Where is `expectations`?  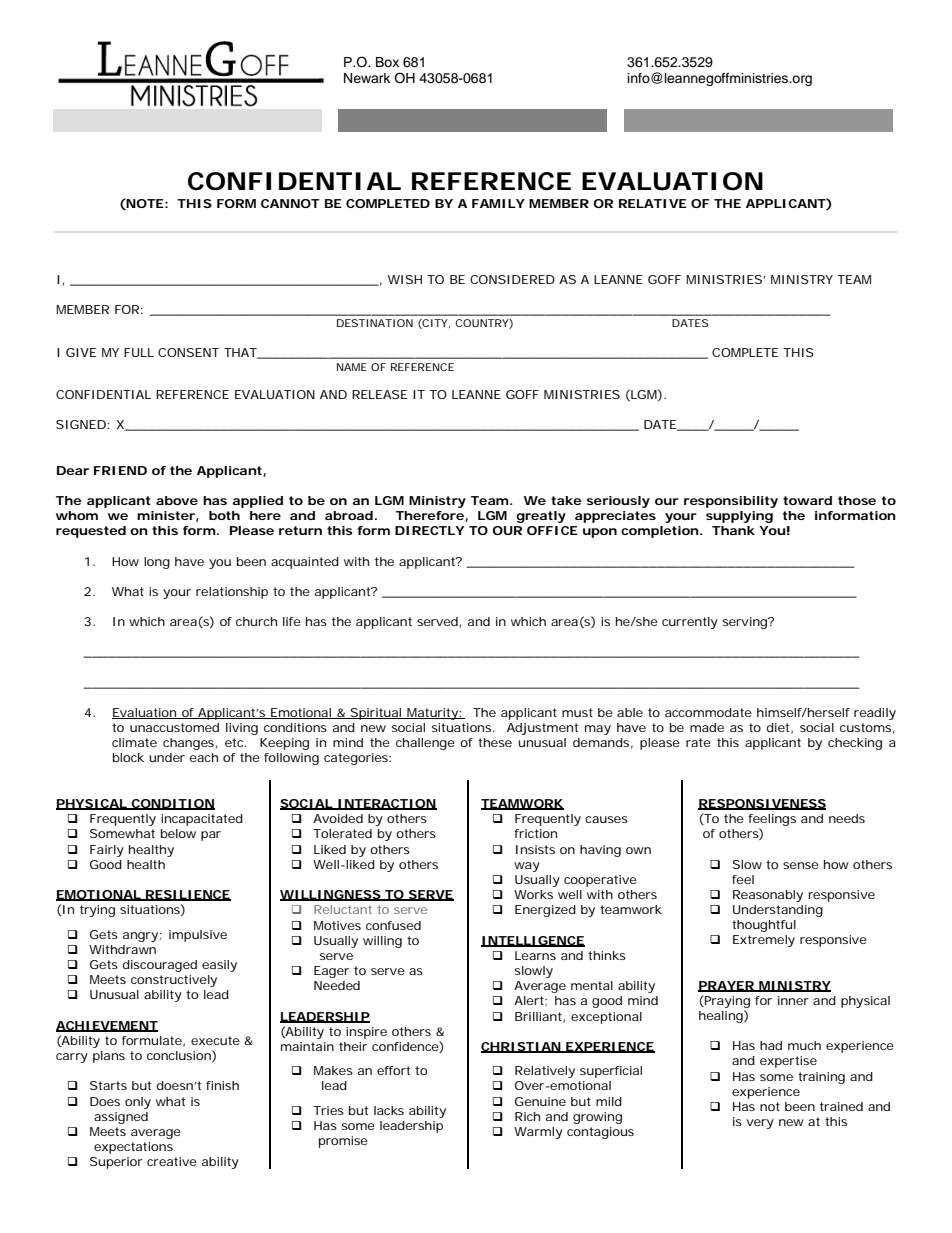
expectations is located at coordinates (133, 1148).
